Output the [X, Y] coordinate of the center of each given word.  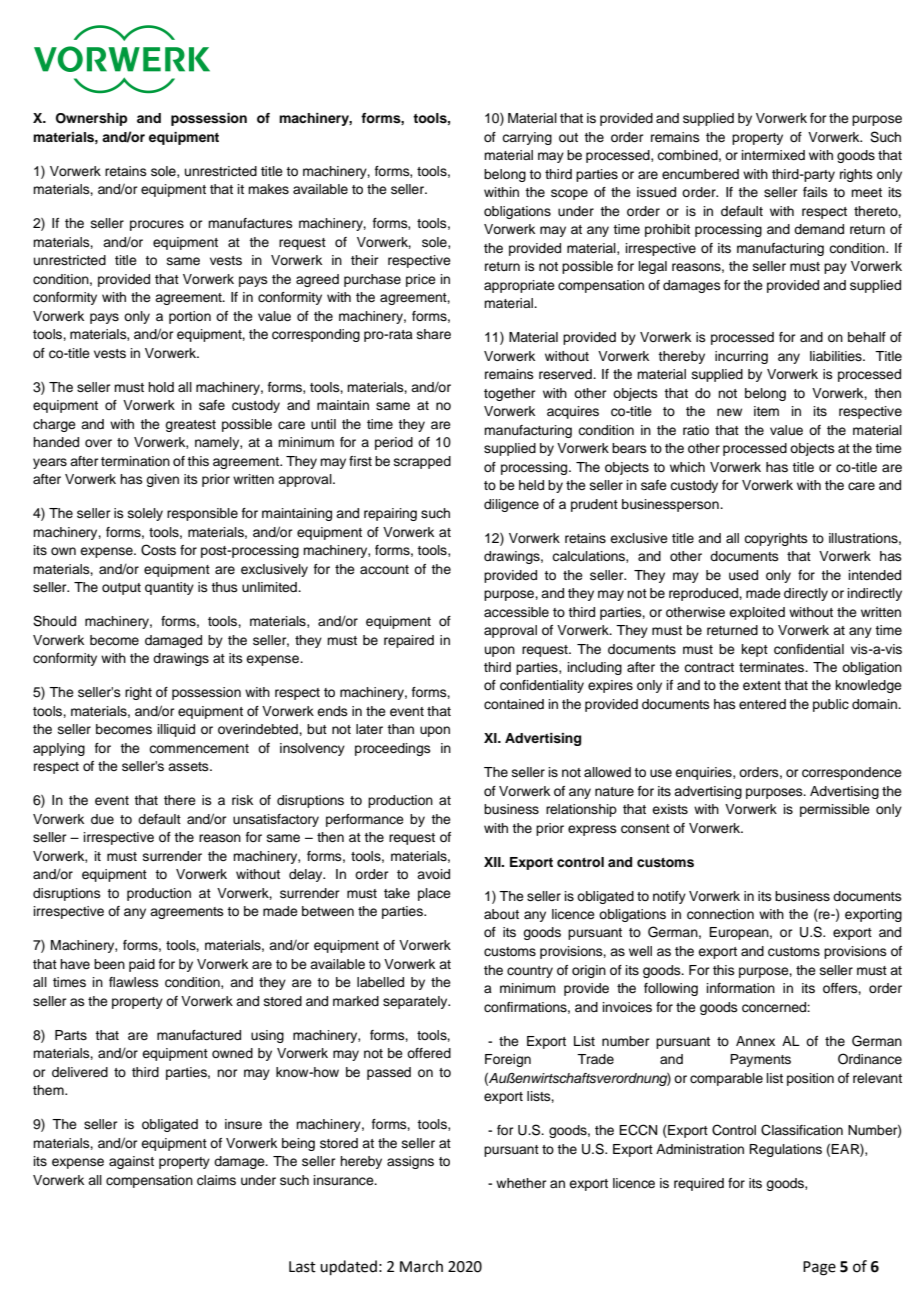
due [102, 819]
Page [819, 1268]
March [421, 1266]
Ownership [91, 119]
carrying [527, 138]
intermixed [773, 155]
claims [216, 1180]
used [743, 575]
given [162, 480]
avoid [433, 874]
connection [720, 914]
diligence [511, 505]
